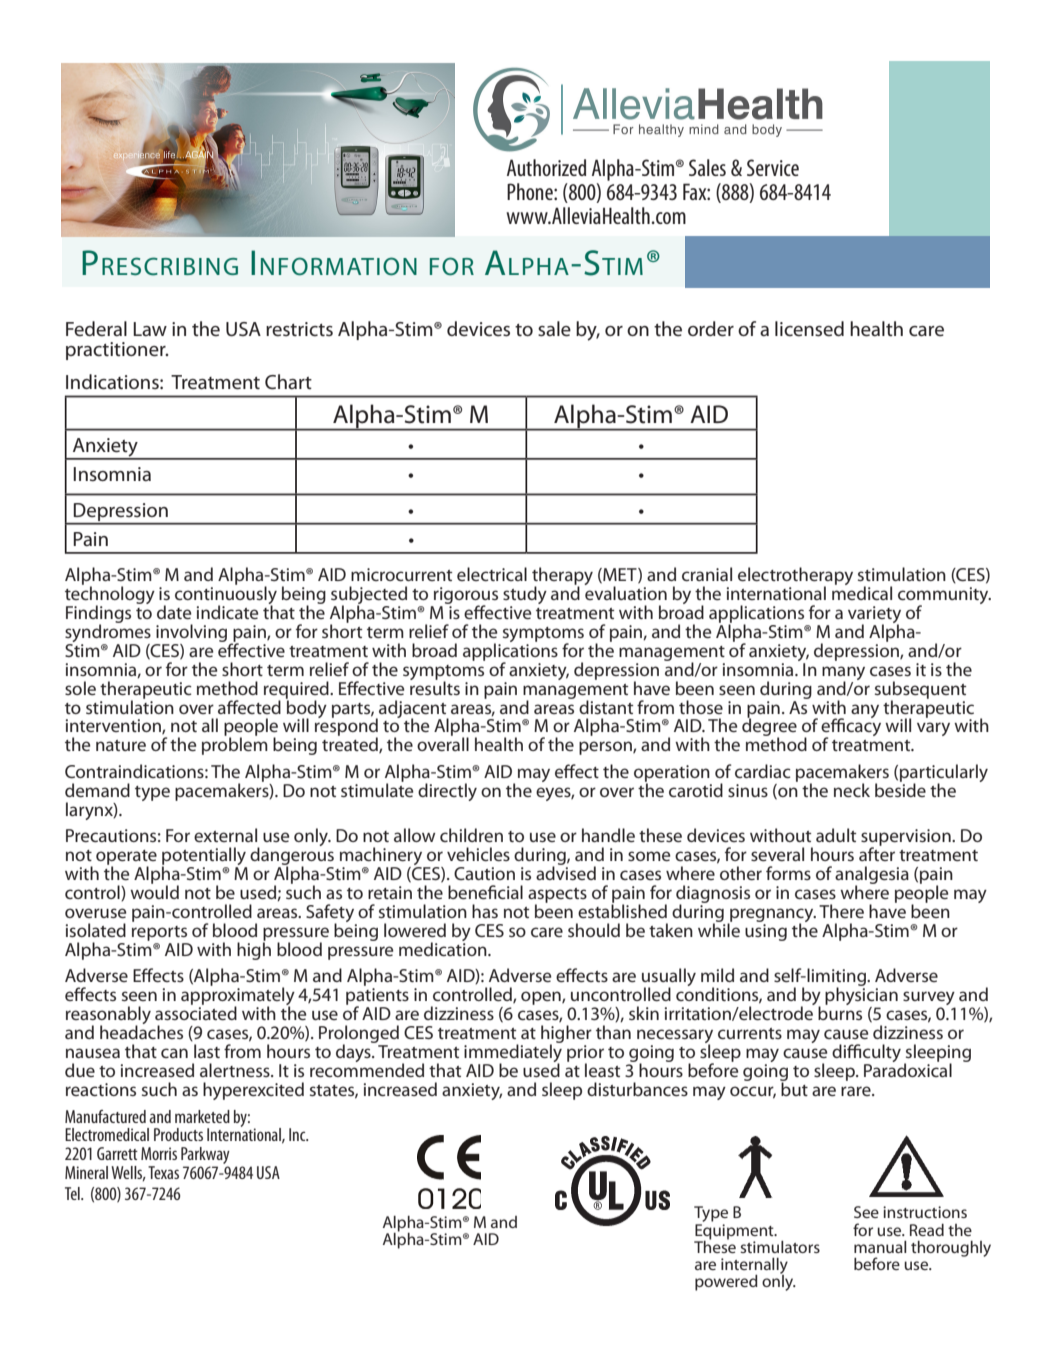 The height and width of the document is (1361, 1052). Describe the element at coordinates (773, 167) in the document. I see `Service` at that location.
